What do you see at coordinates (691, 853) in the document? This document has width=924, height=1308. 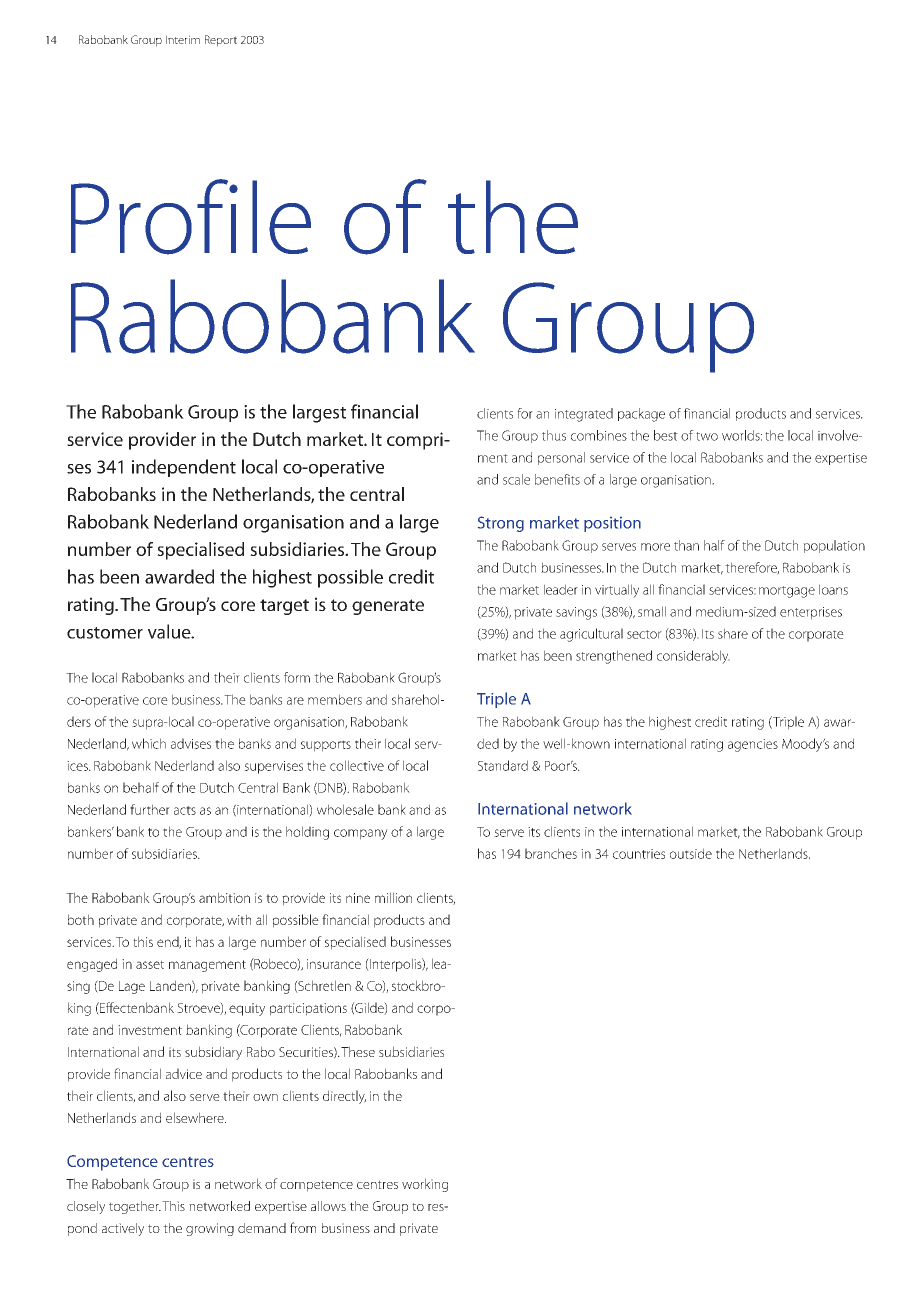 I see `outside` at bounding box center [691, 853].
